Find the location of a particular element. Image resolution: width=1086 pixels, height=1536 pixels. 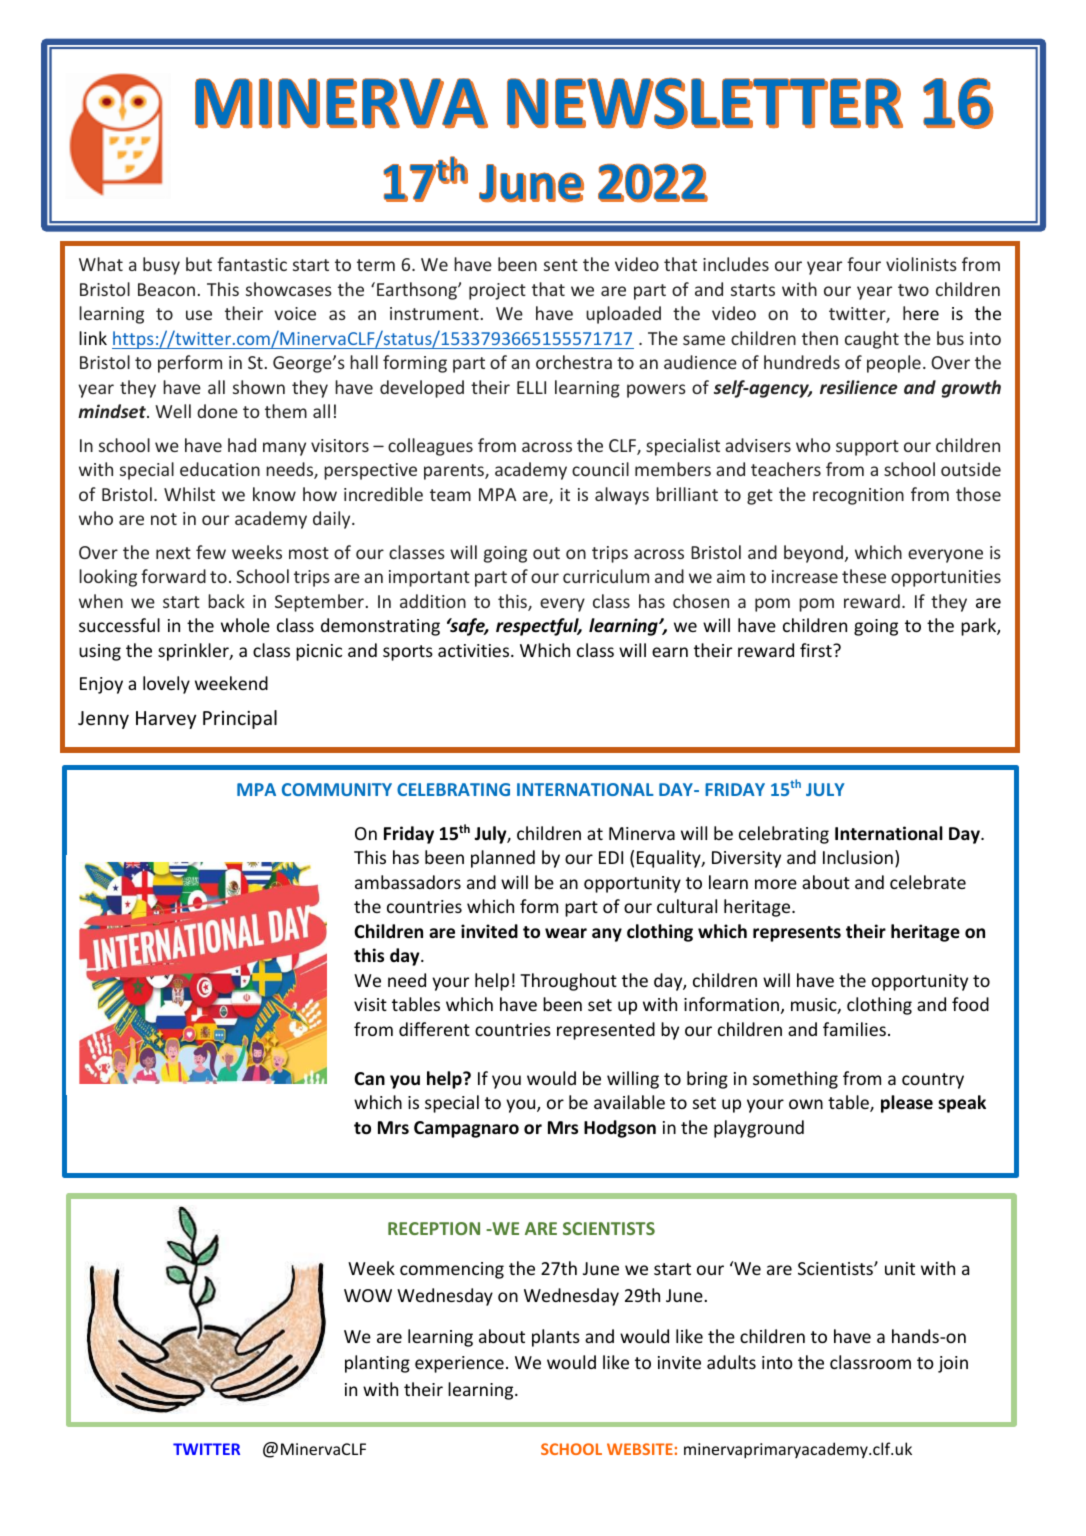

two is located at coordinates (913, 290).
